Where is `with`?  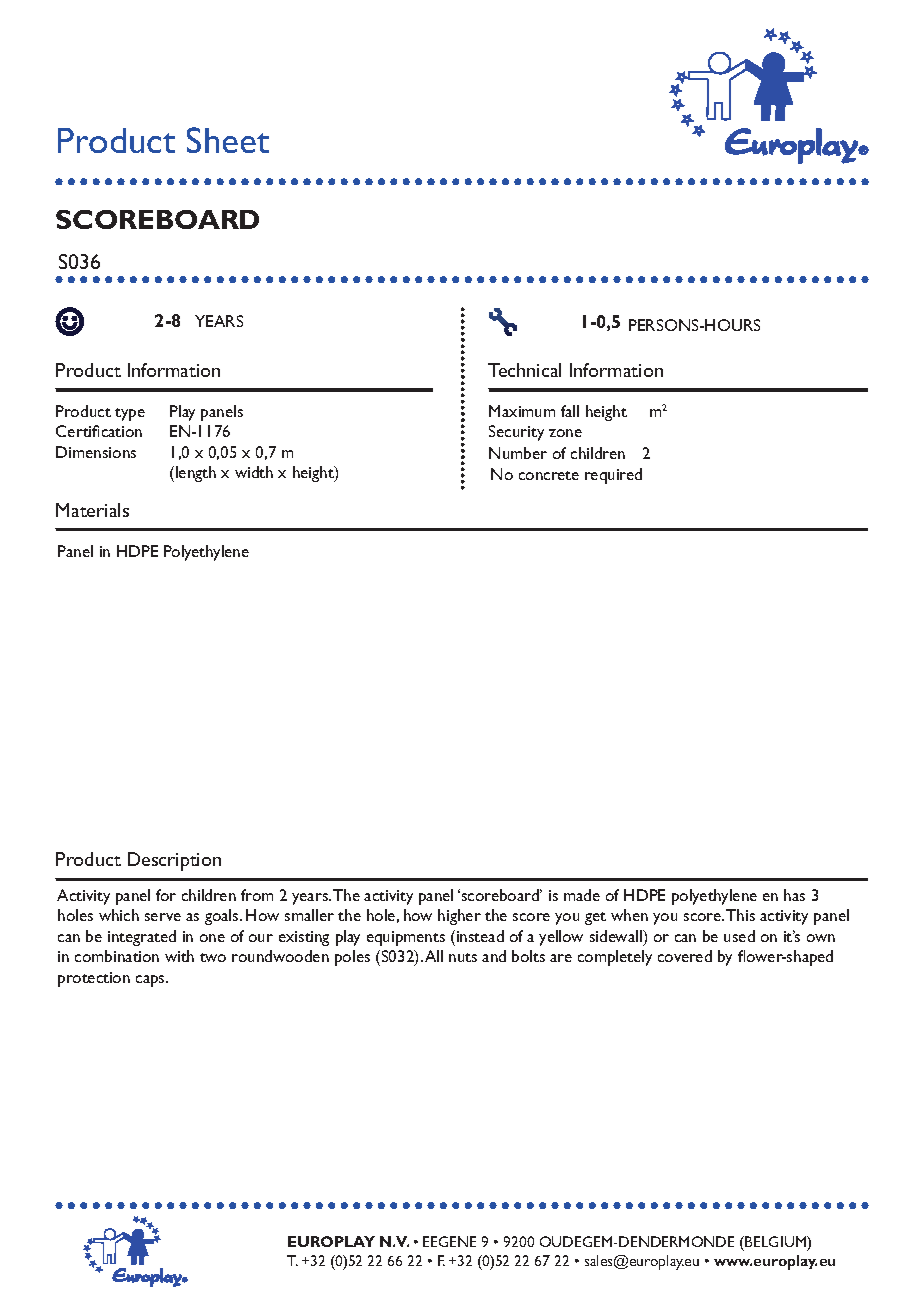
with is located at coordinates (179, 956).
